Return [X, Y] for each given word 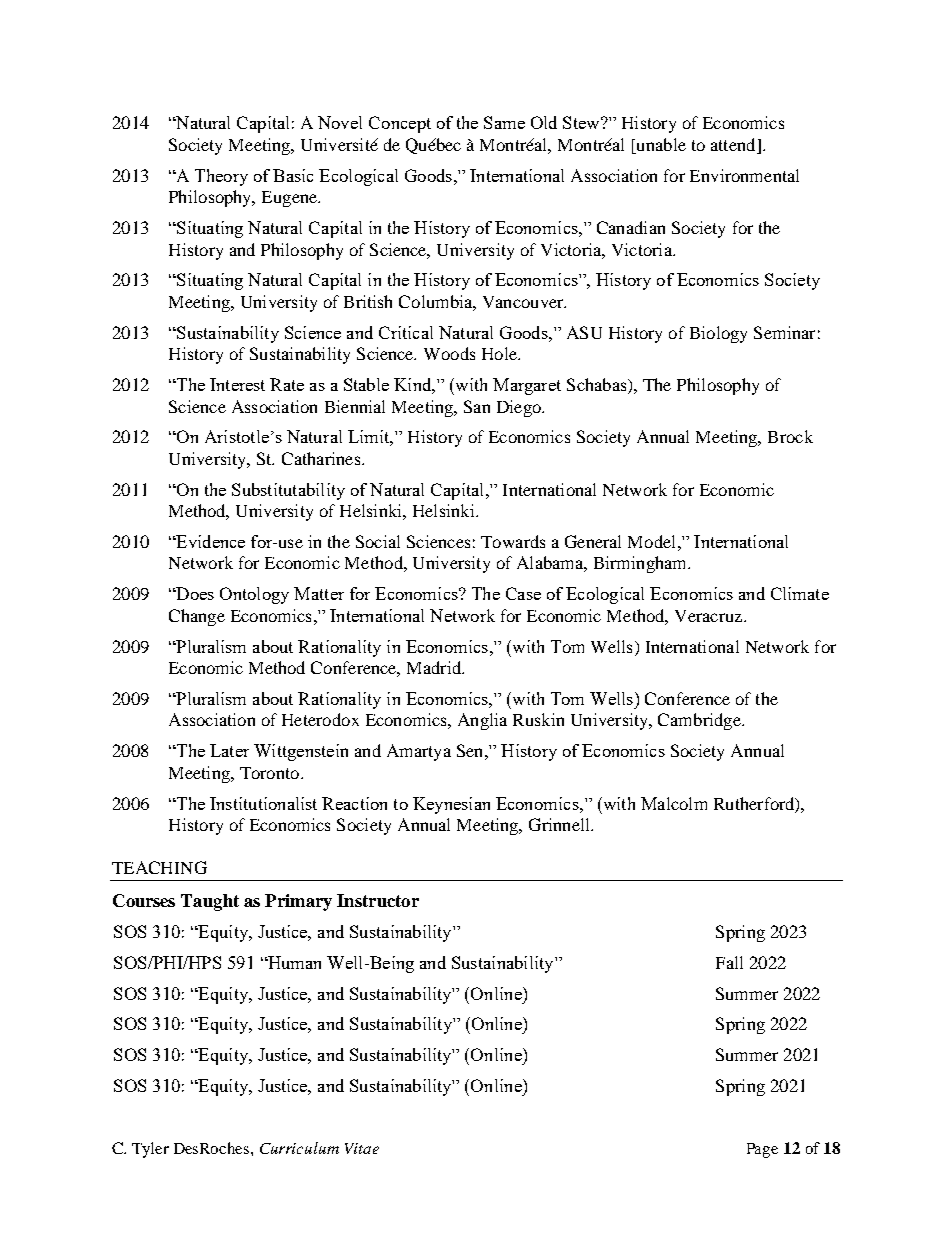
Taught [210, 902]
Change [197, 617]
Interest [237, 384]
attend [734, 146]
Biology [718, 334]
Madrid [435, 667]
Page [762, 1150]
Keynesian [451, 805]
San [477, 406]
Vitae [362, 1148]
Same [504, 122]
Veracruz [710, 616]
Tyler [150, 1150]
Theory [221, 177]
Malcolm [674, 803]
